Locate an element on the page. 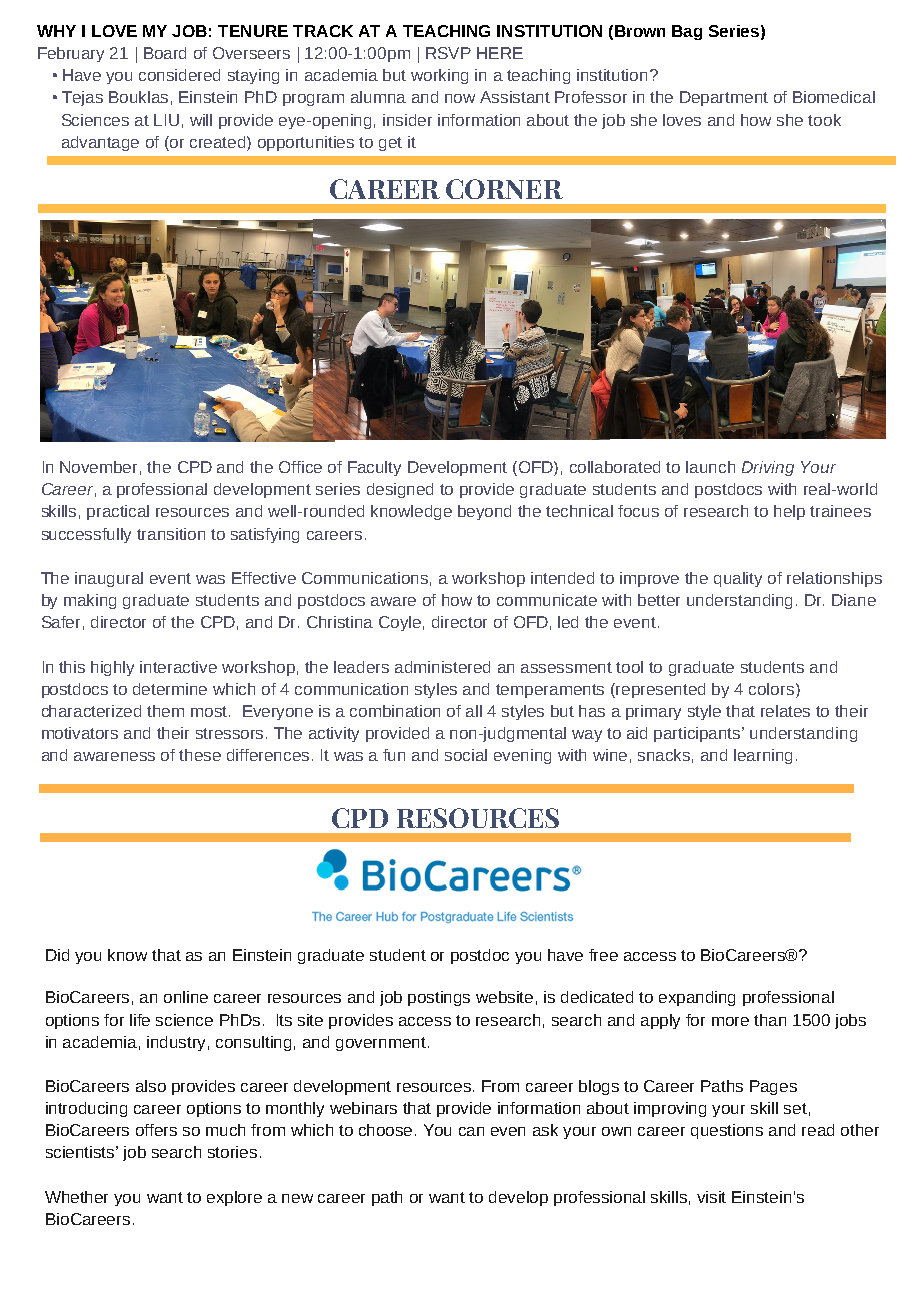 Image resolution: width=924 pixels, height=1308 pixels. Department is located at coordinates (724, 98).
